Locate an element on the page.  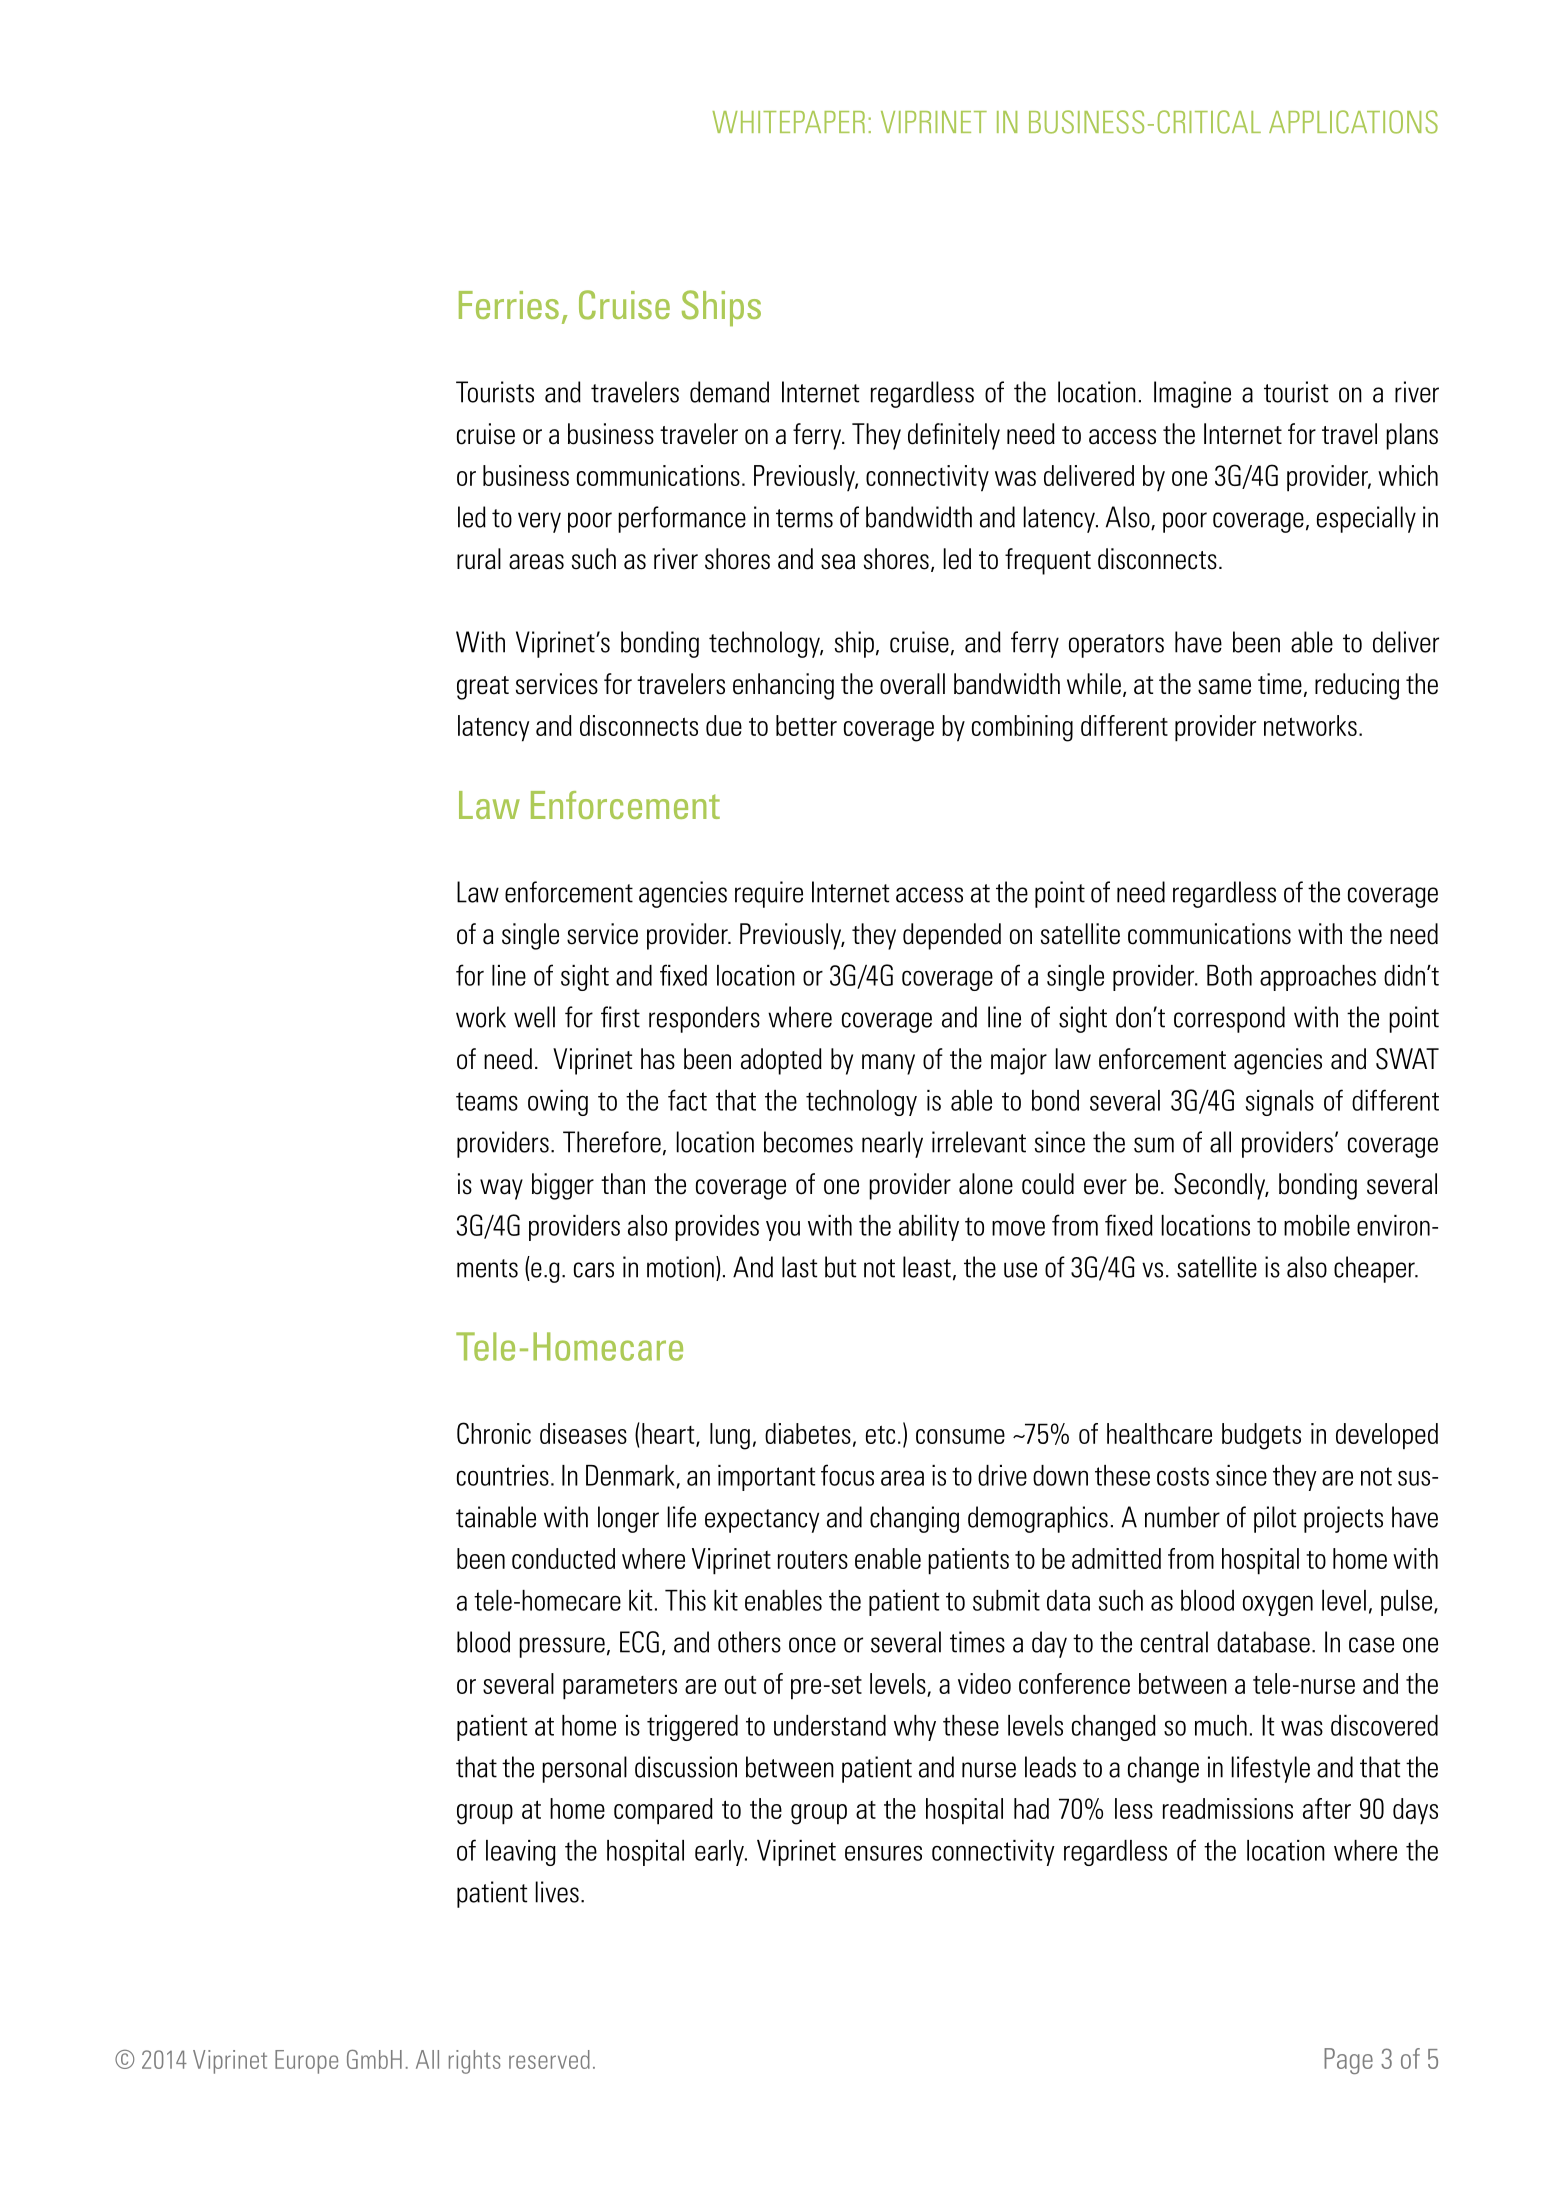
oxygen is located at coordinates (1278, 1605).
